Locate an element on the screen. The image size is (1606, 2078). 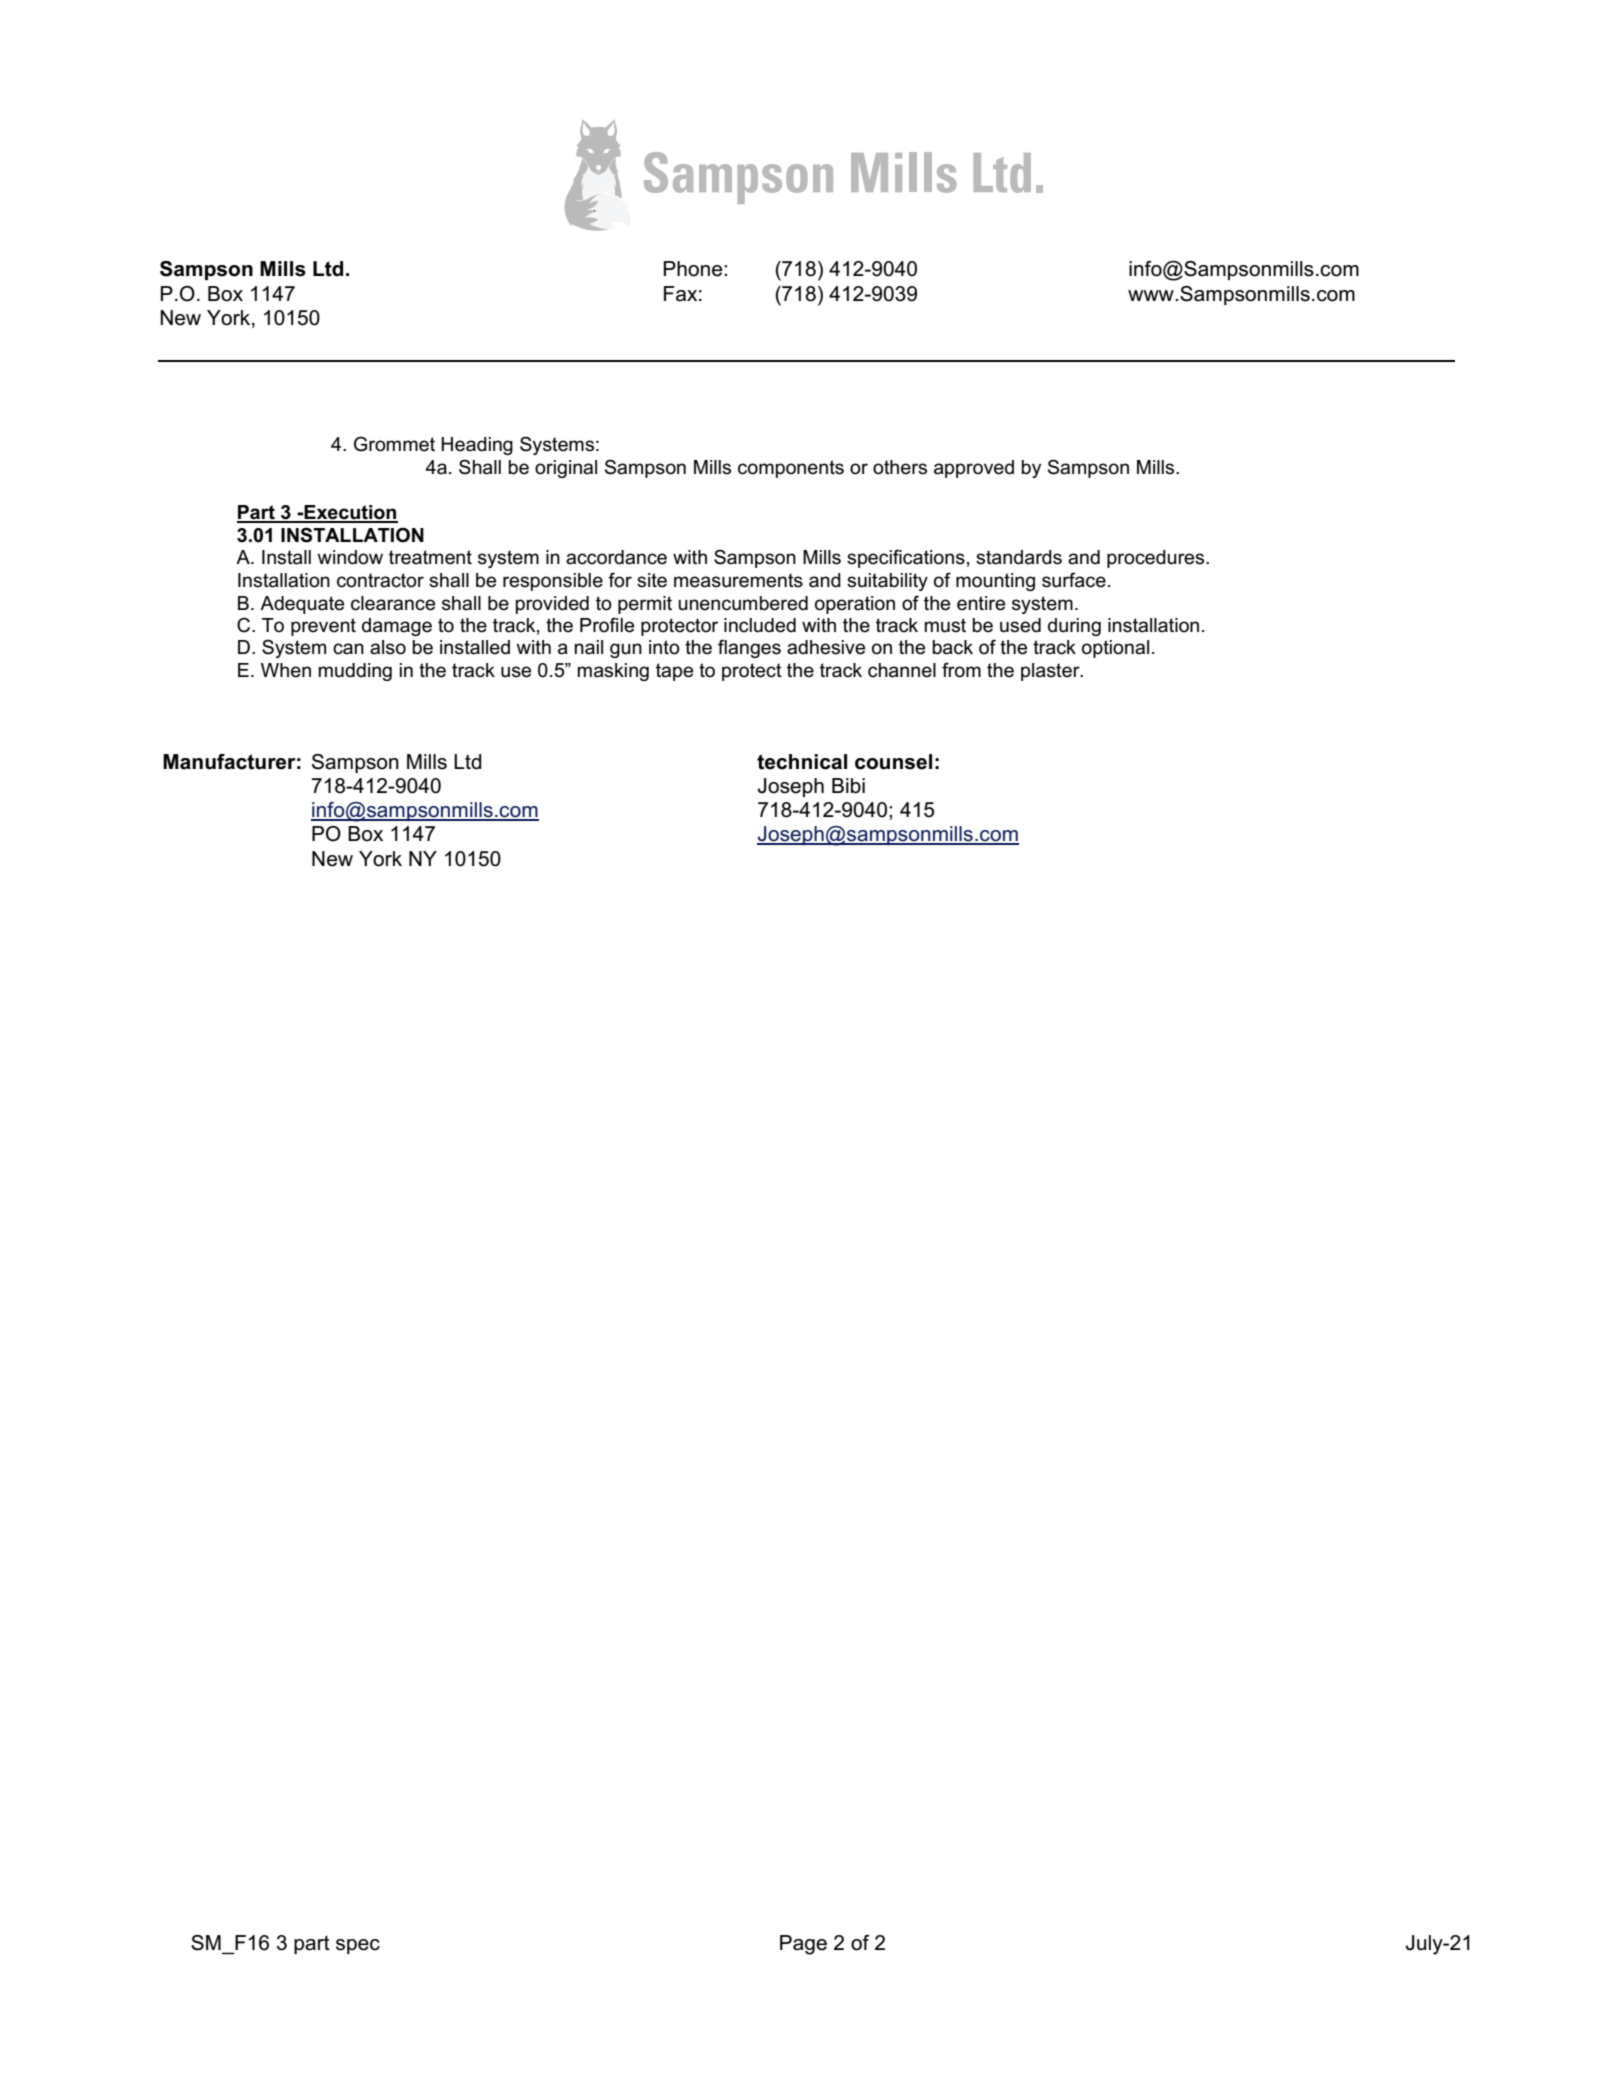
When is located at coordinates (286, 670).
